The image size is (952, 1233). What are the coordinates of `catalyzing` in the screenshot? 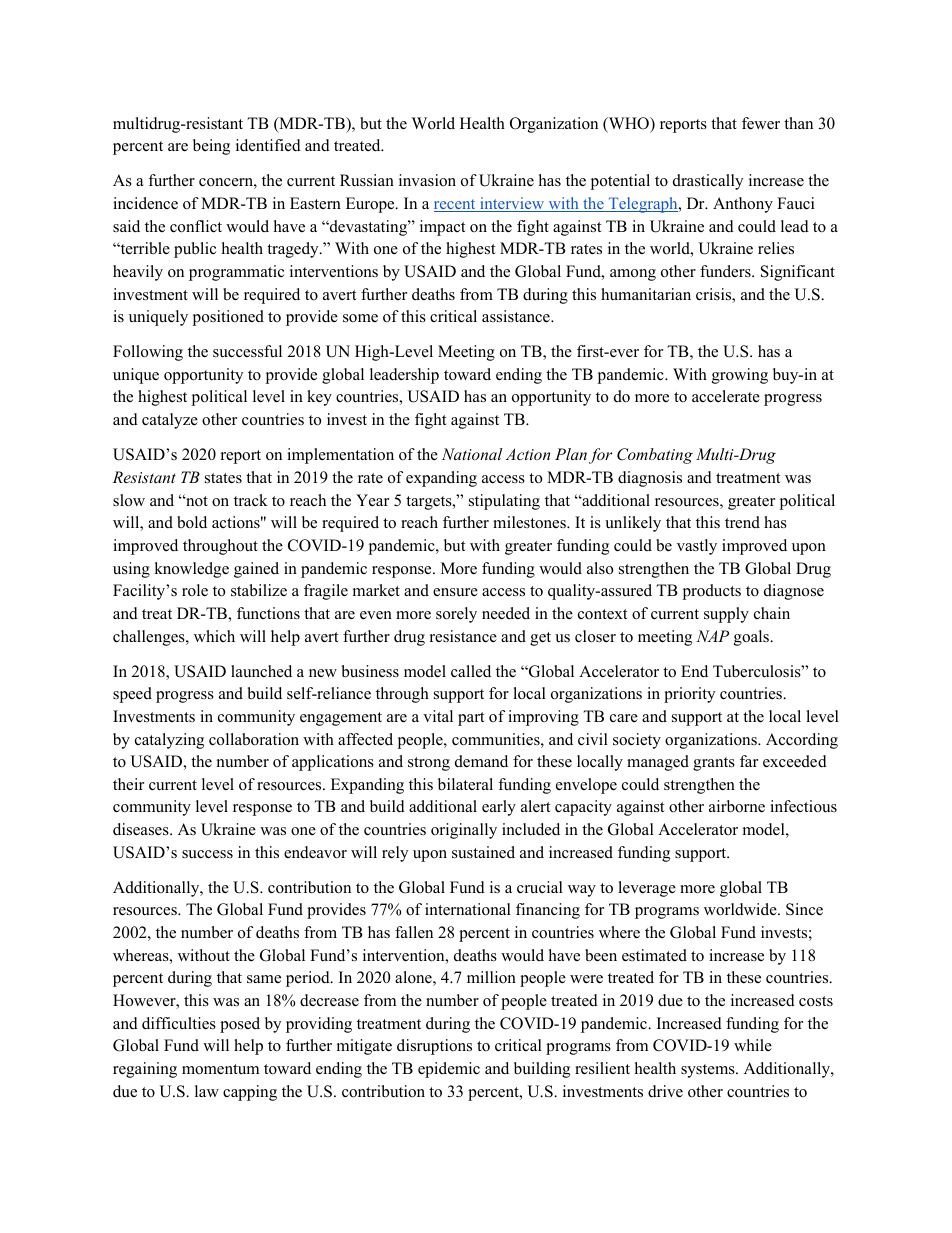 It's located at (169, 741).
